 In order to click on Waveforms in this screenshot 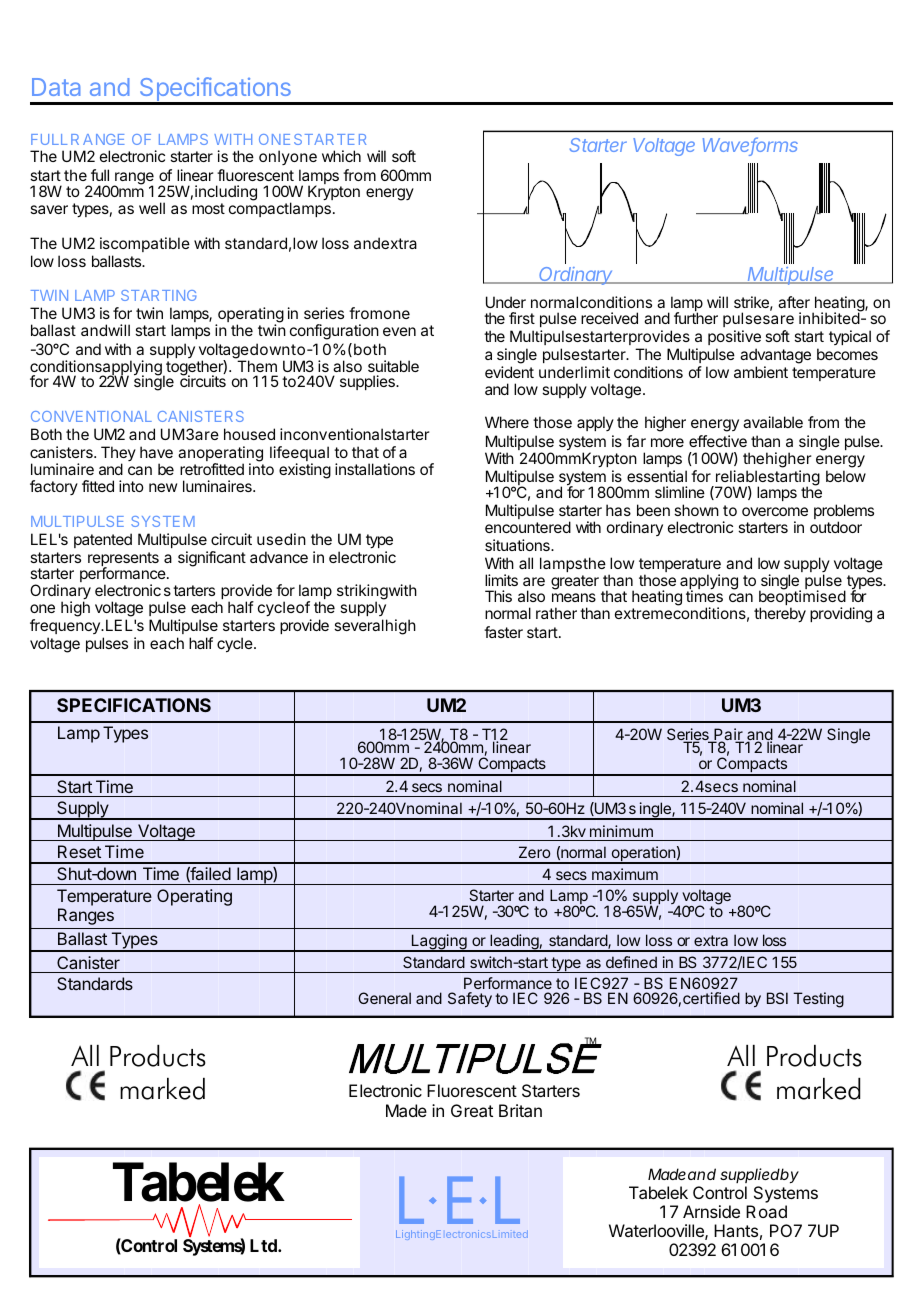, I will do `click(750, 146)`.
